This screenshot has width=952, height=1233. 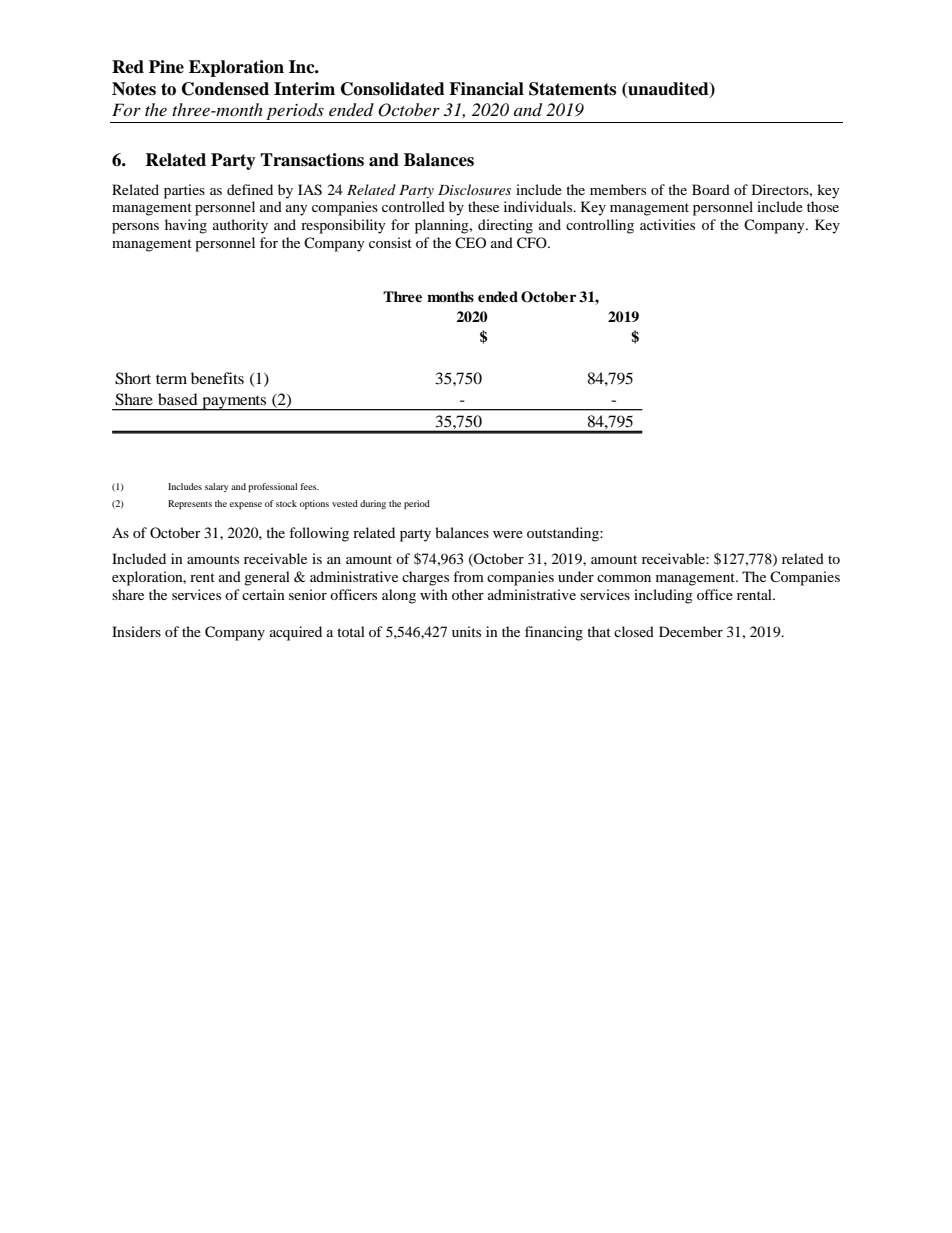 What do you see at coordinates (263, 594) in the screenshot?
I see `certain` at bounding box center [263, 594].
